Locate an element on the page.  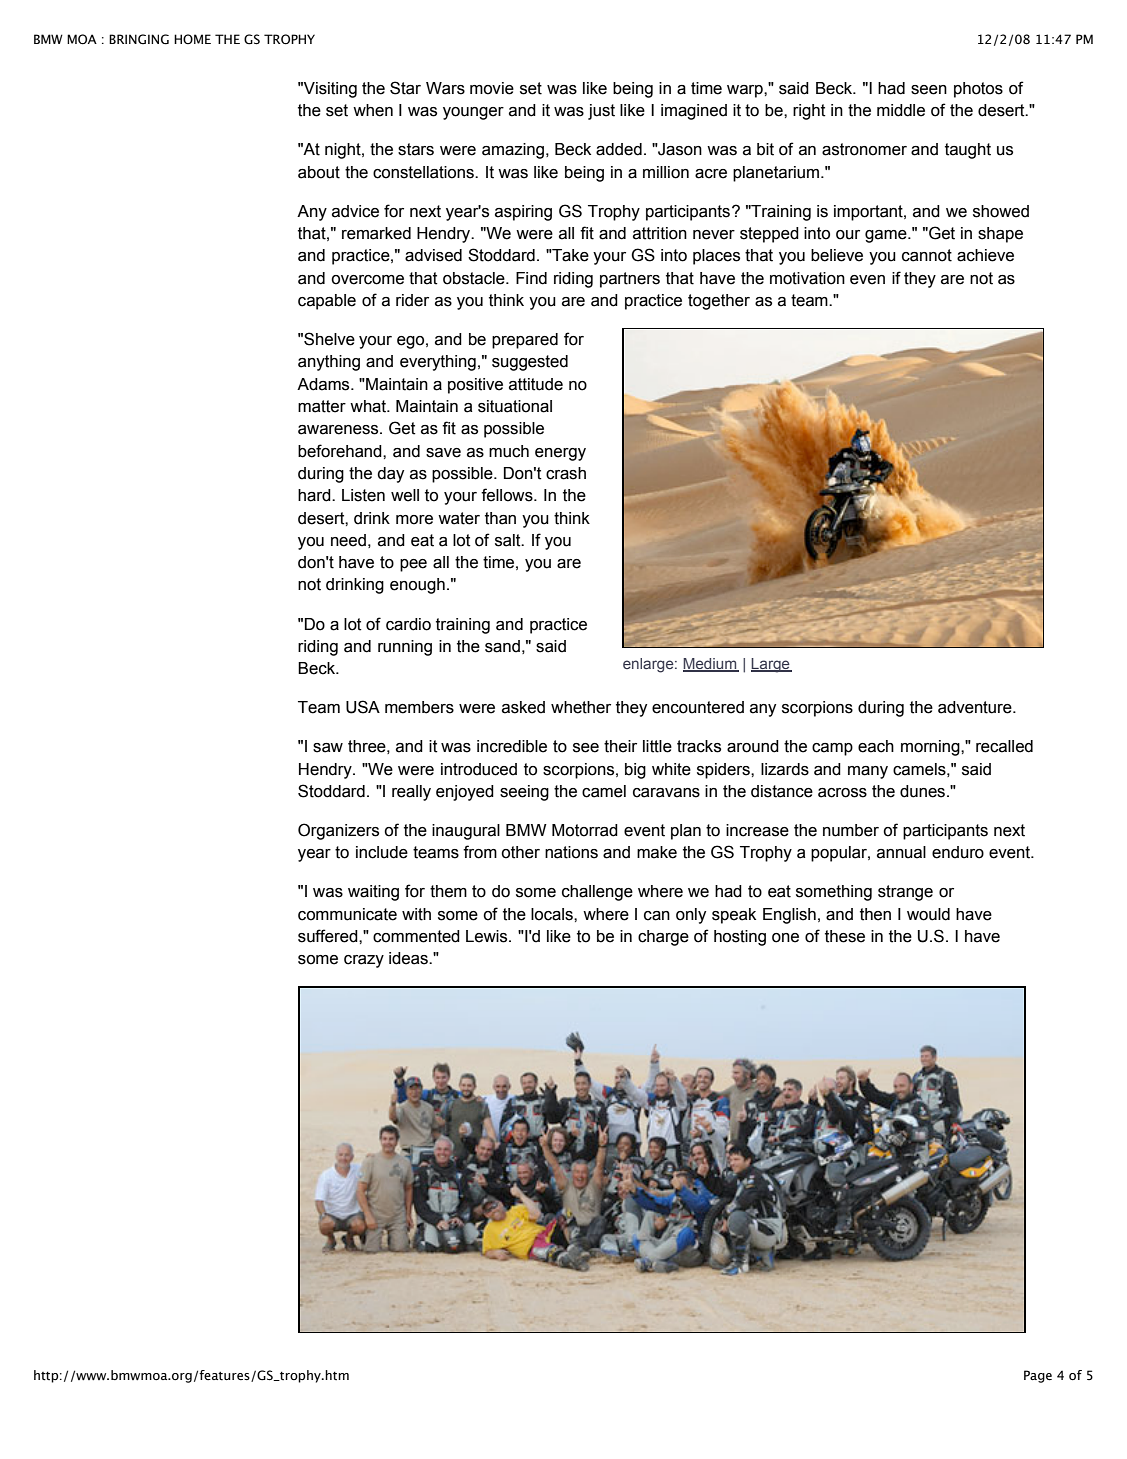
HOME is located at coordinates (192, 39).
